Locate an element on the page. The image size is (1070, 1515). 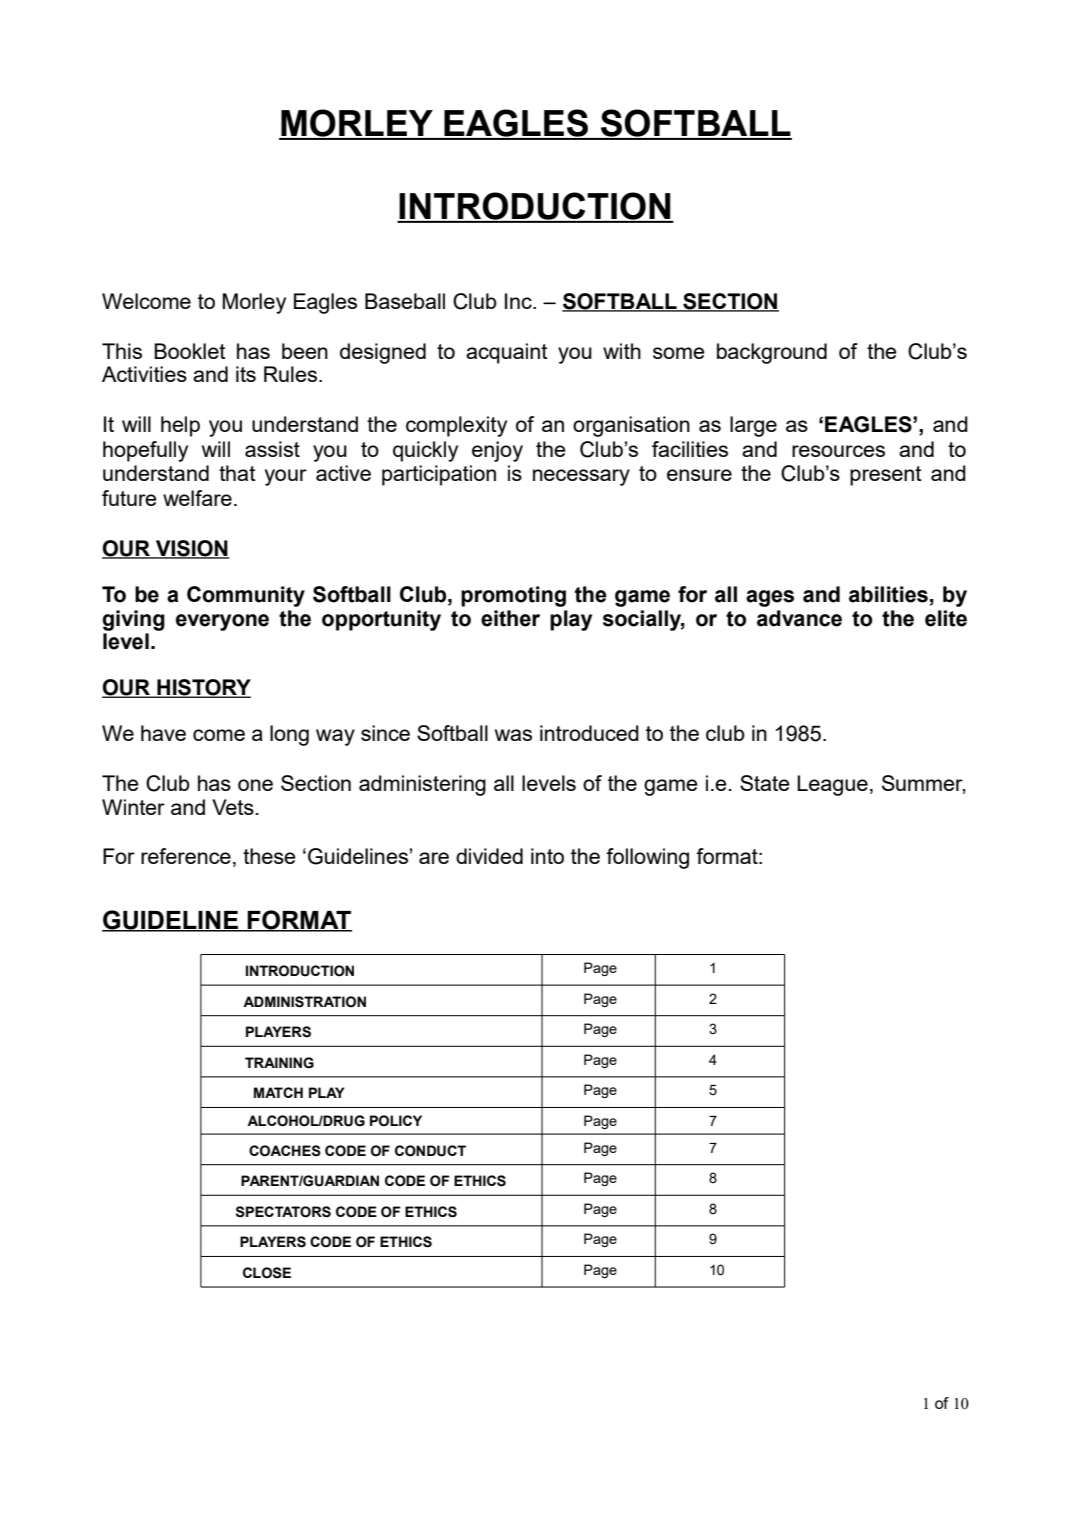
acquaint is located at coordinates (507, 353).
